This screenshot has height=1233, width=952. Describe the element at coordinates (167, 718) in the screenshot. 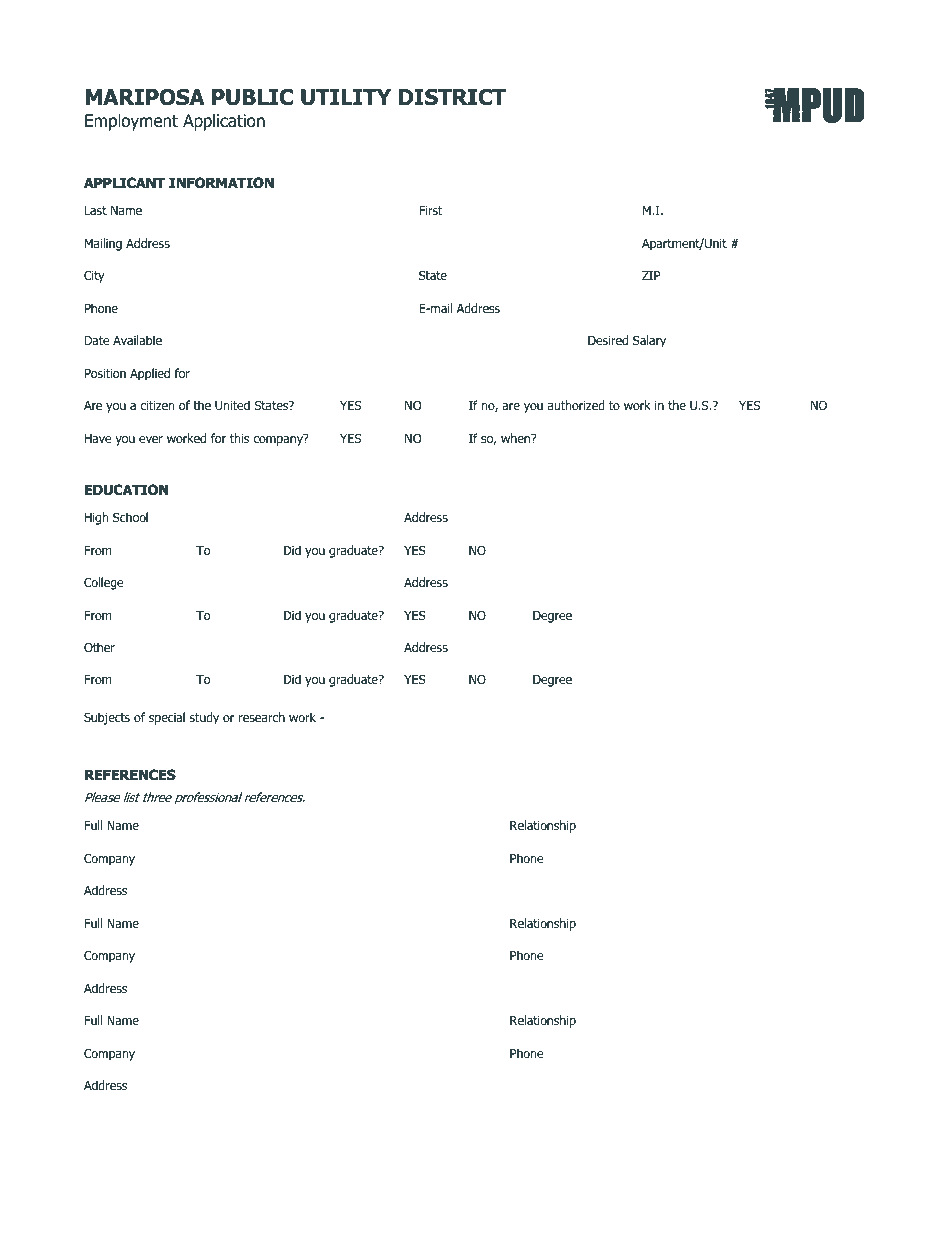

I see `special` at that location.
